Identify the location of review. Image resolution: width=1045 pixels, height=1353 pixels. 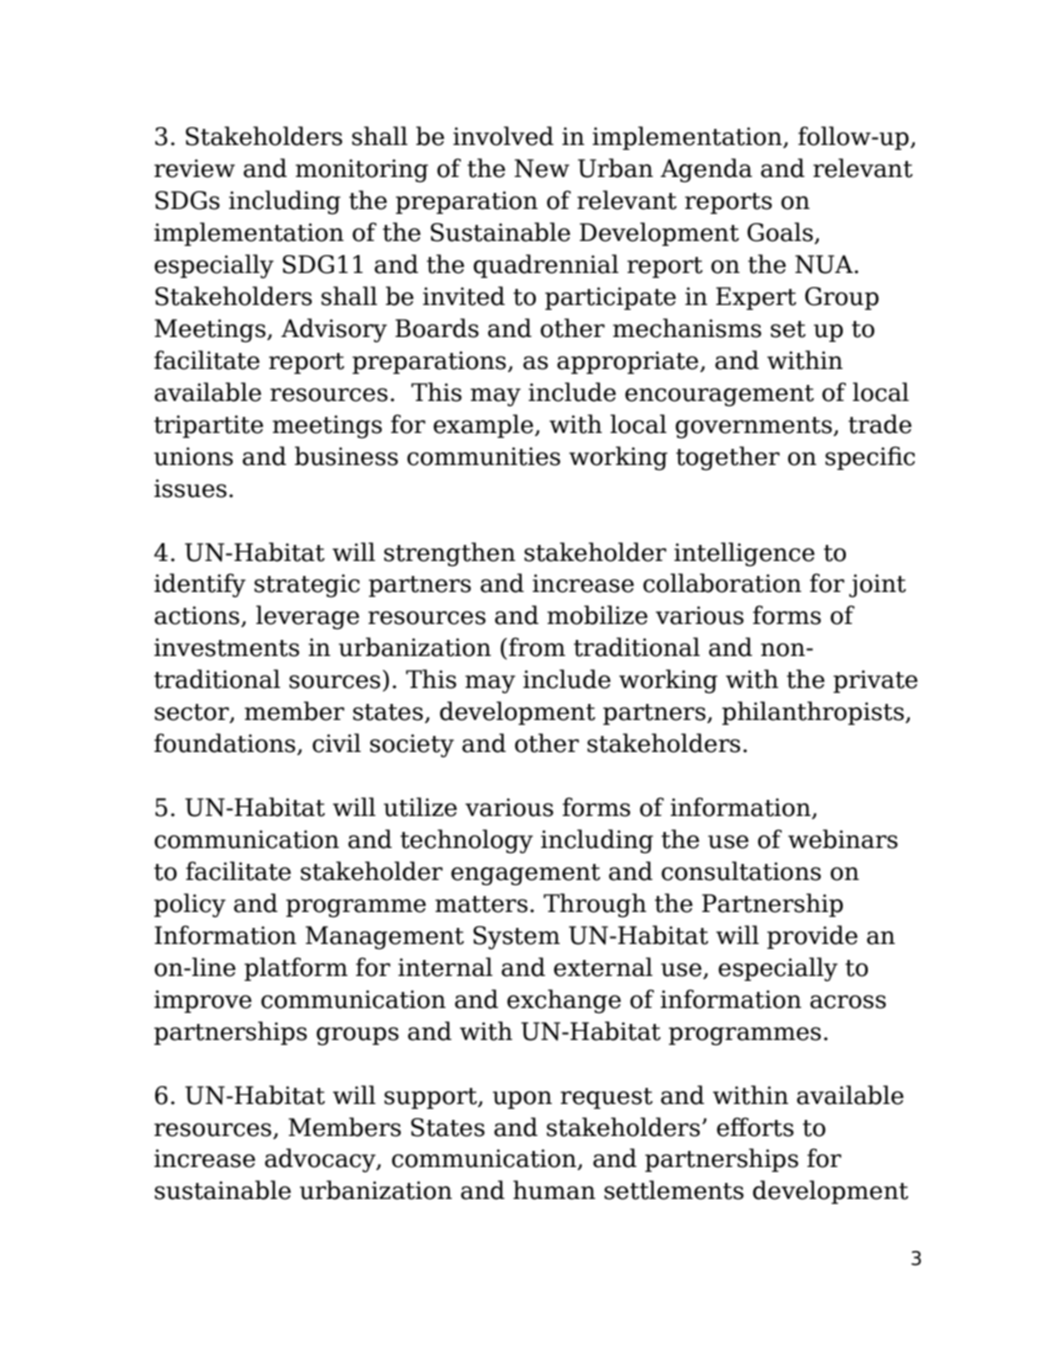
(194, 168).
